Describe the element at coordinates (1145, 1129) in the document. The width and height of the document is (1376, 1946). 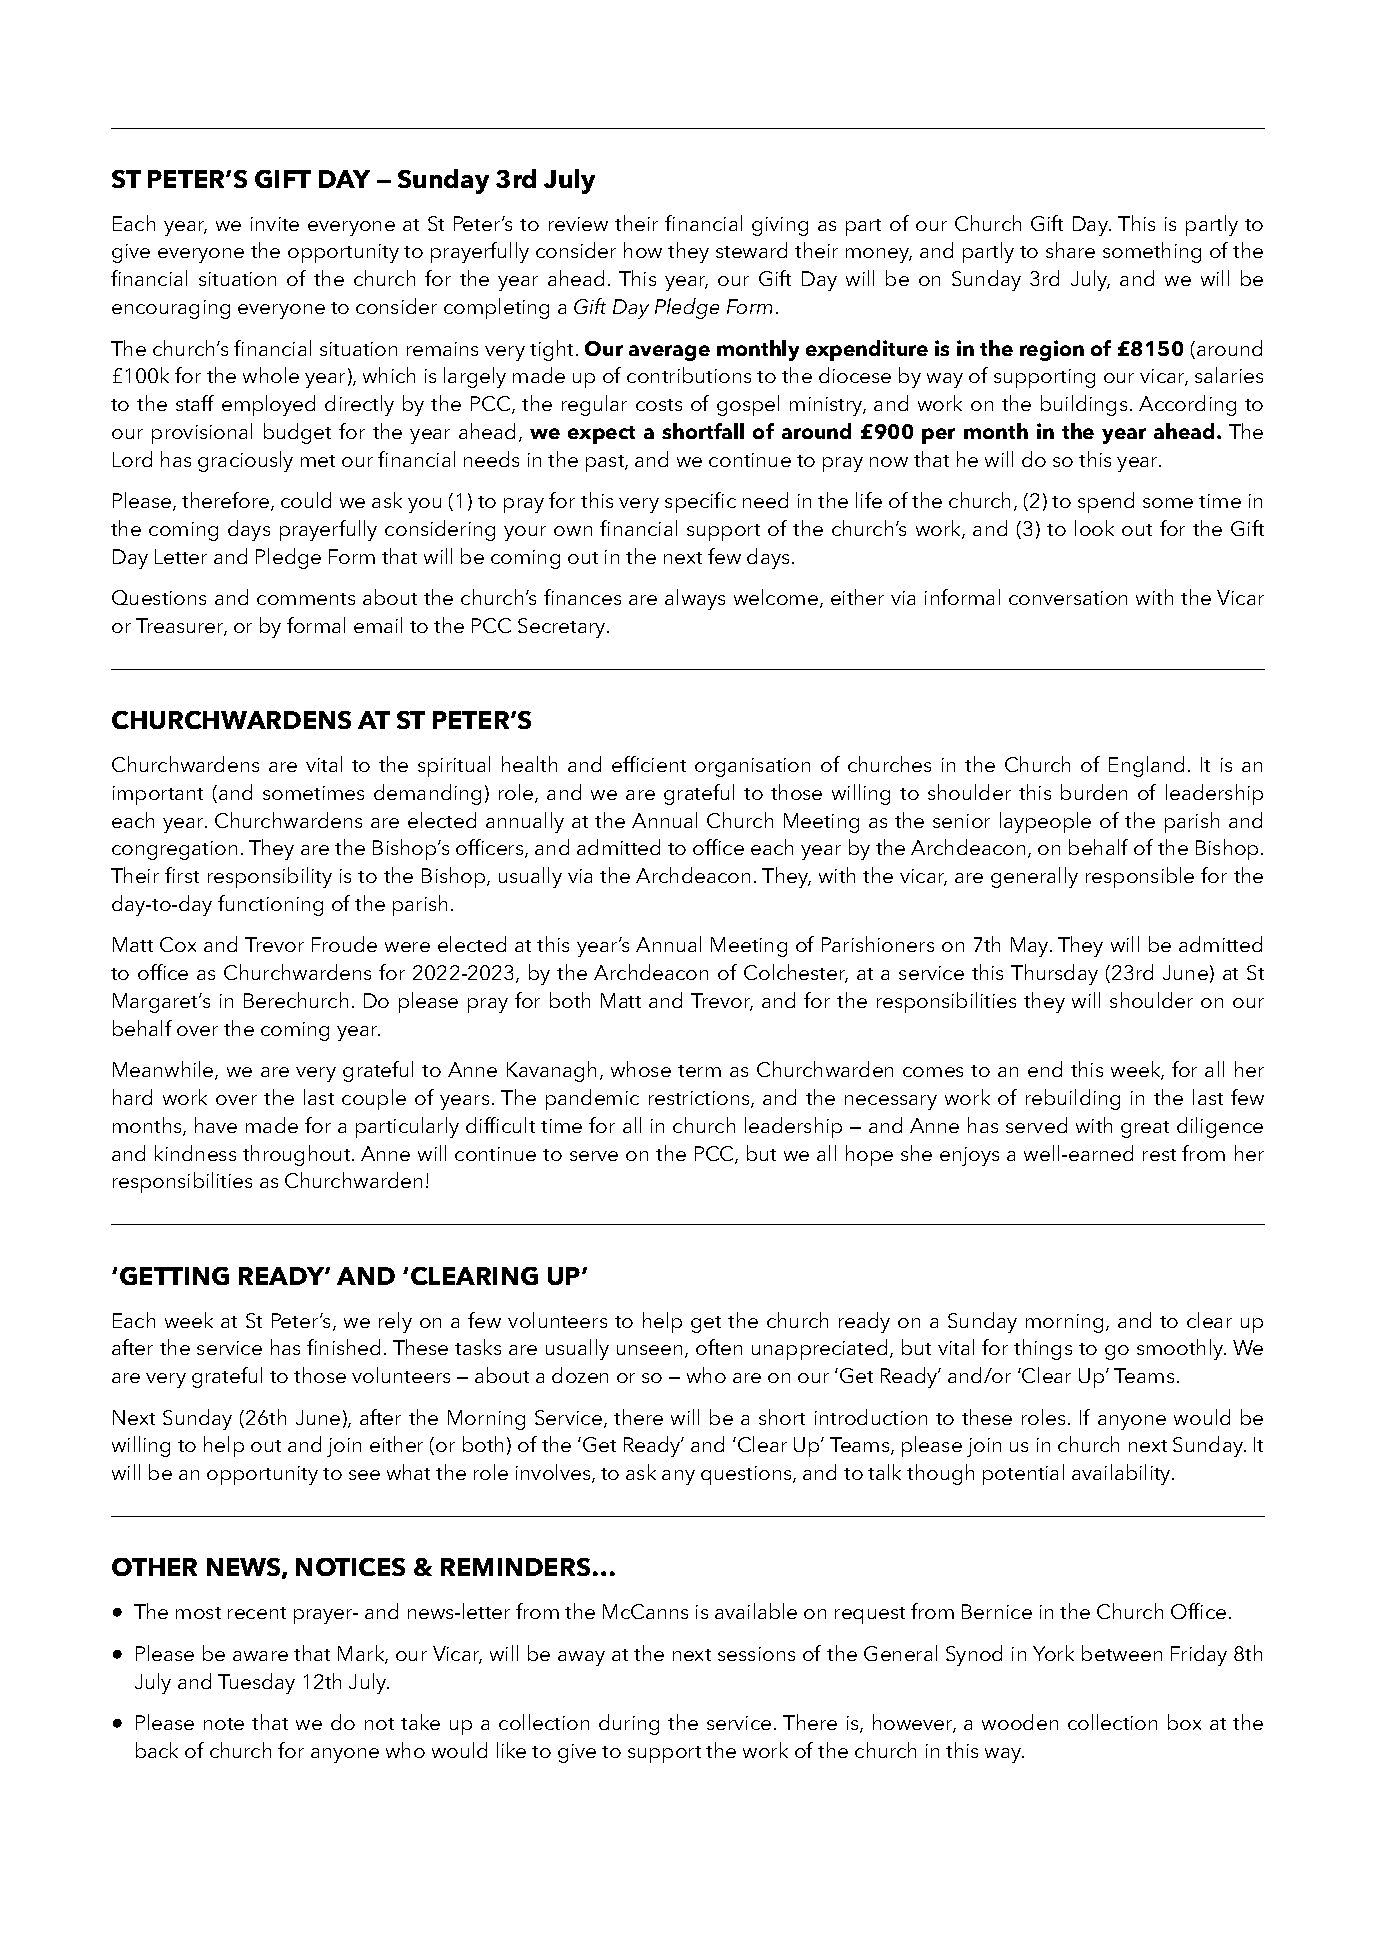
I see `great` at that location.
